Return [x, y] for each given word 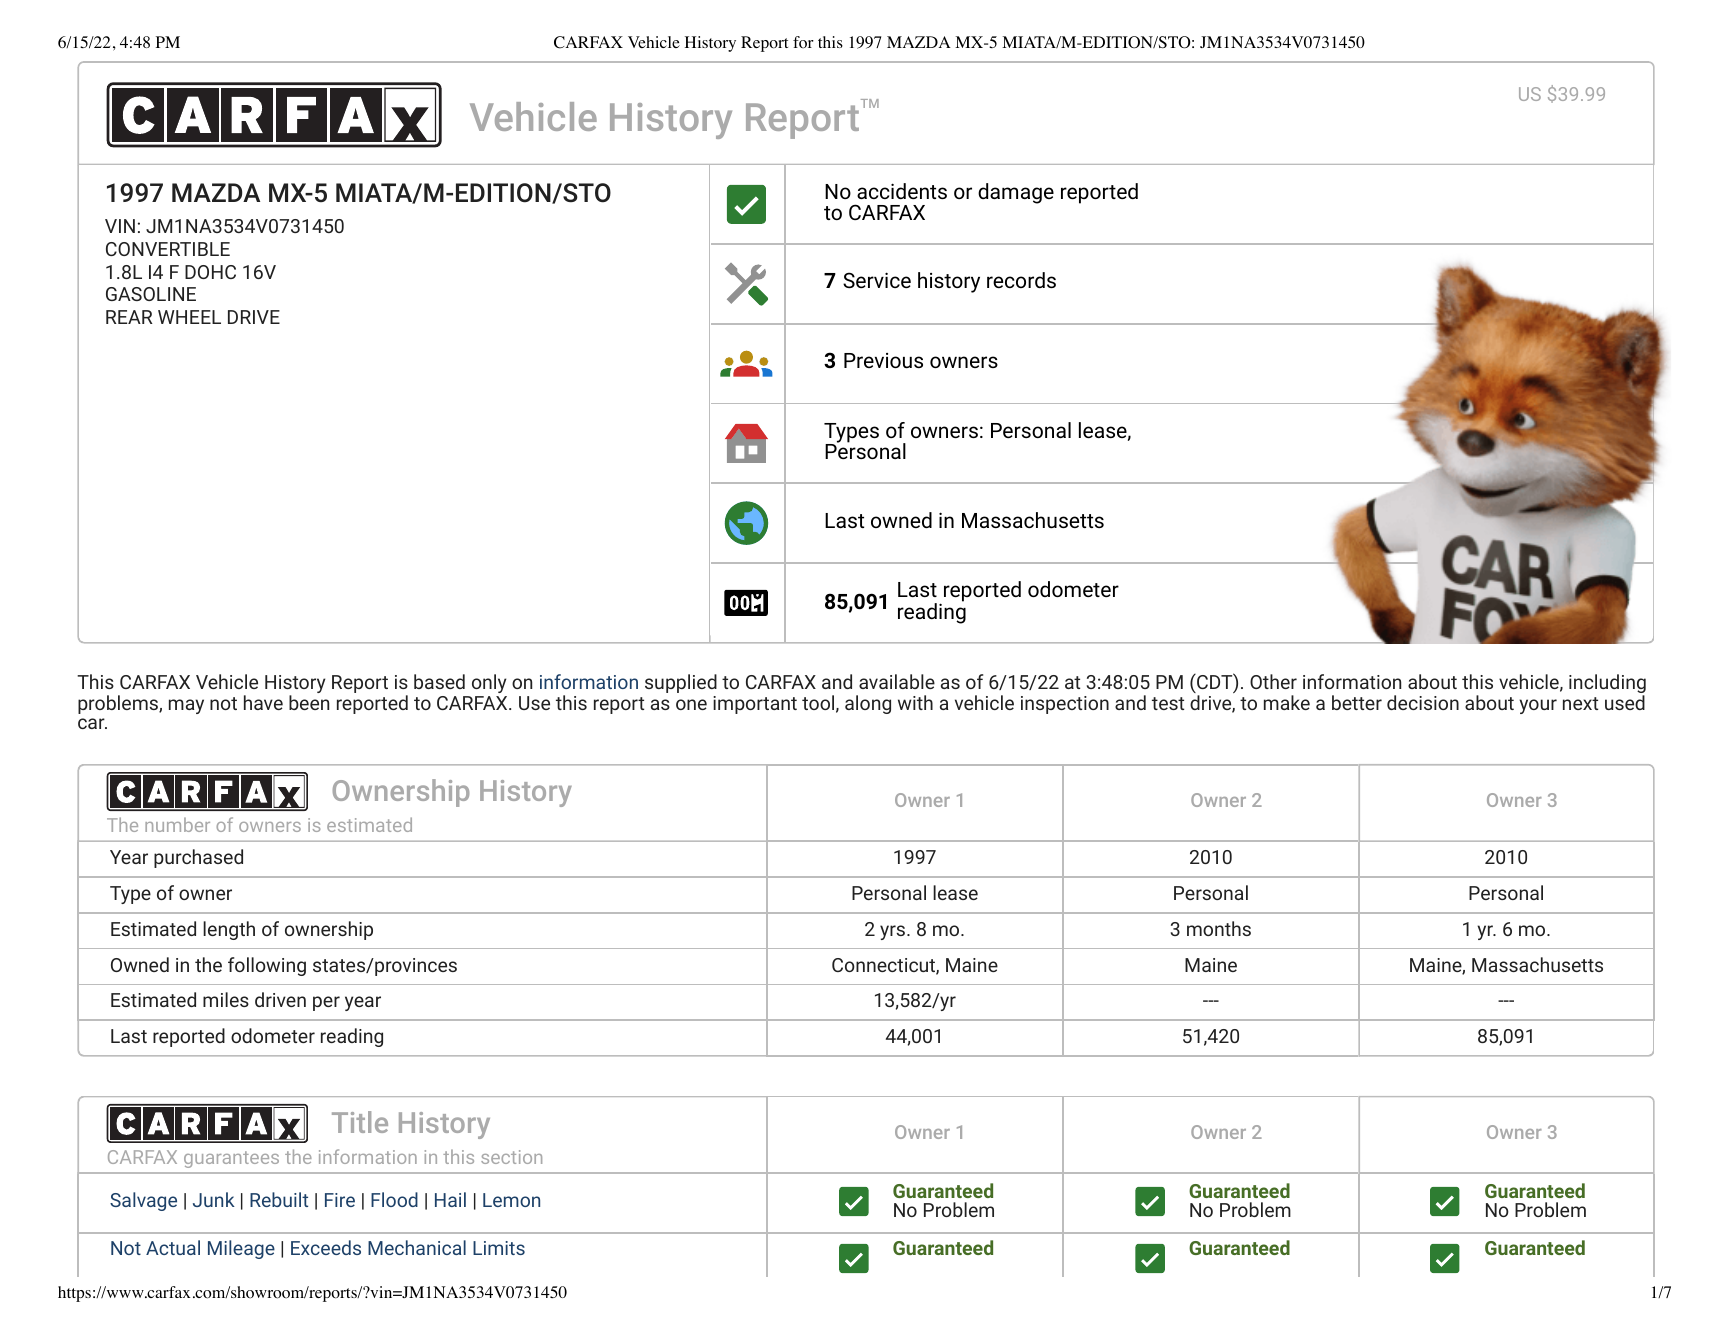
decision [1423, 702]
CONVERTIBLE [168, 249]
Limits [499, 1248]
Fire [340, 1200]
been [309, 702]
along [868, 704]
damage [1016, 193]
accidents [902, 191]
